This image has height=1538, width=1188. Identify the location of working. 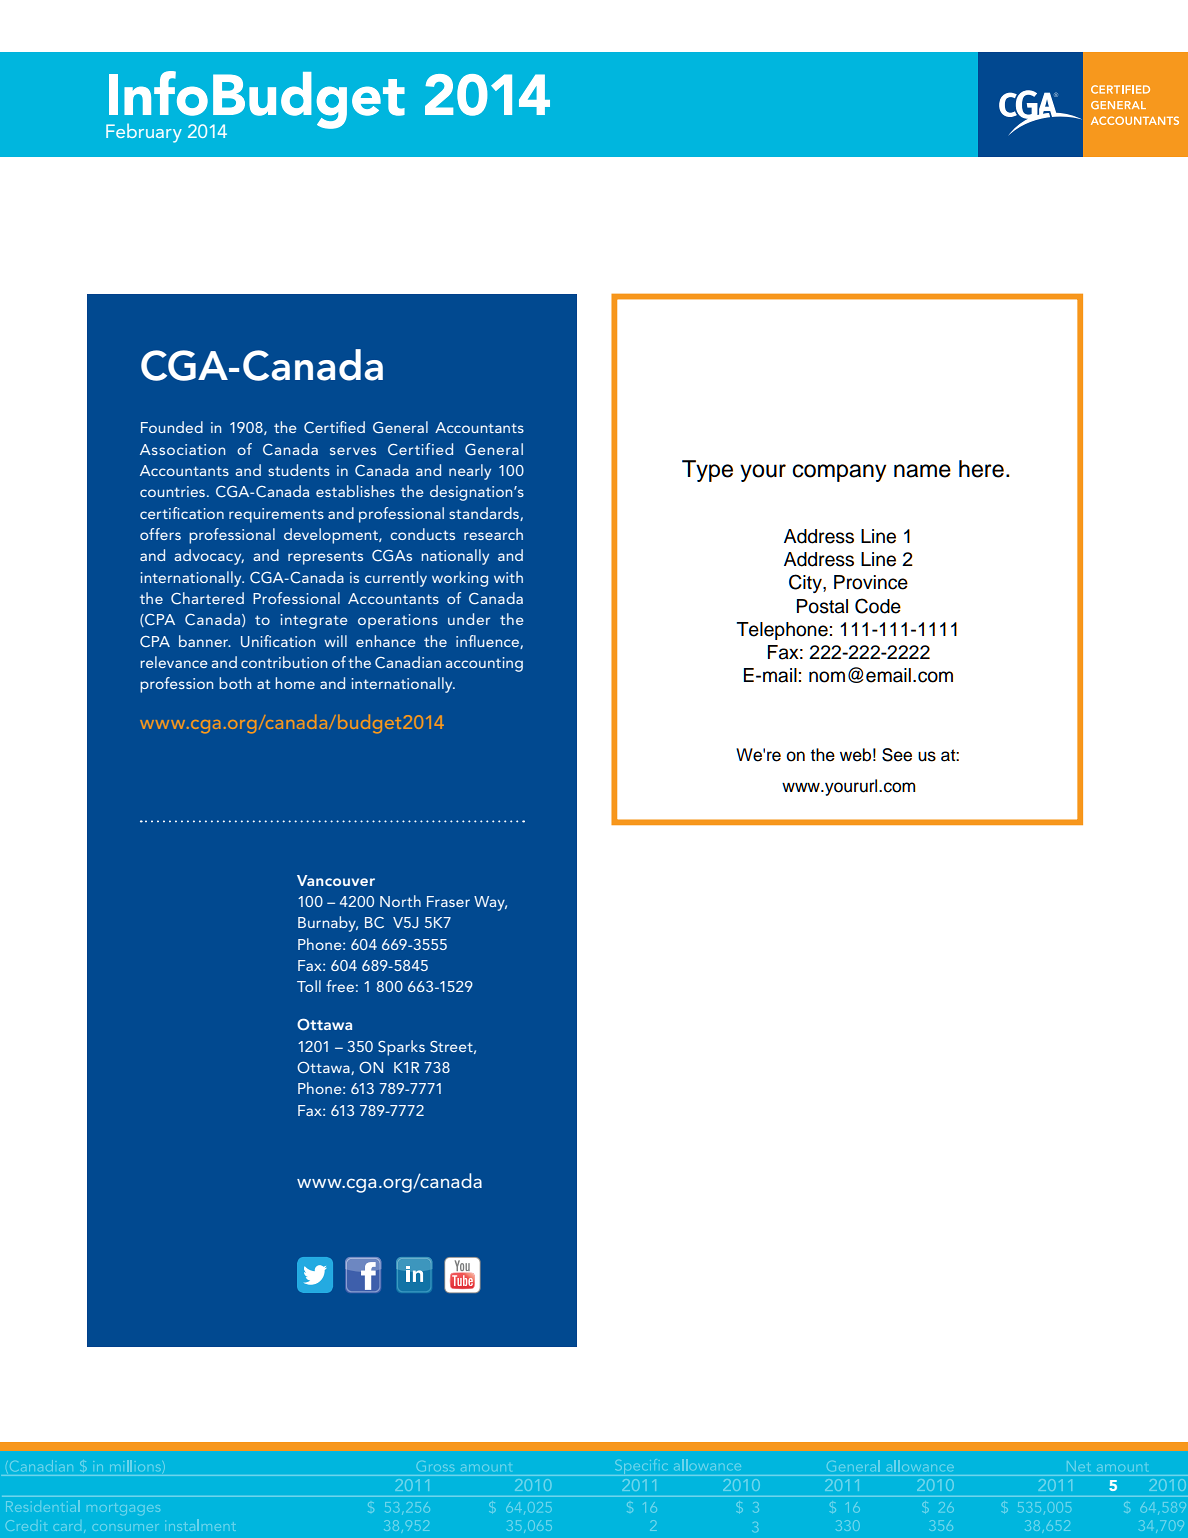
(460, 579).
